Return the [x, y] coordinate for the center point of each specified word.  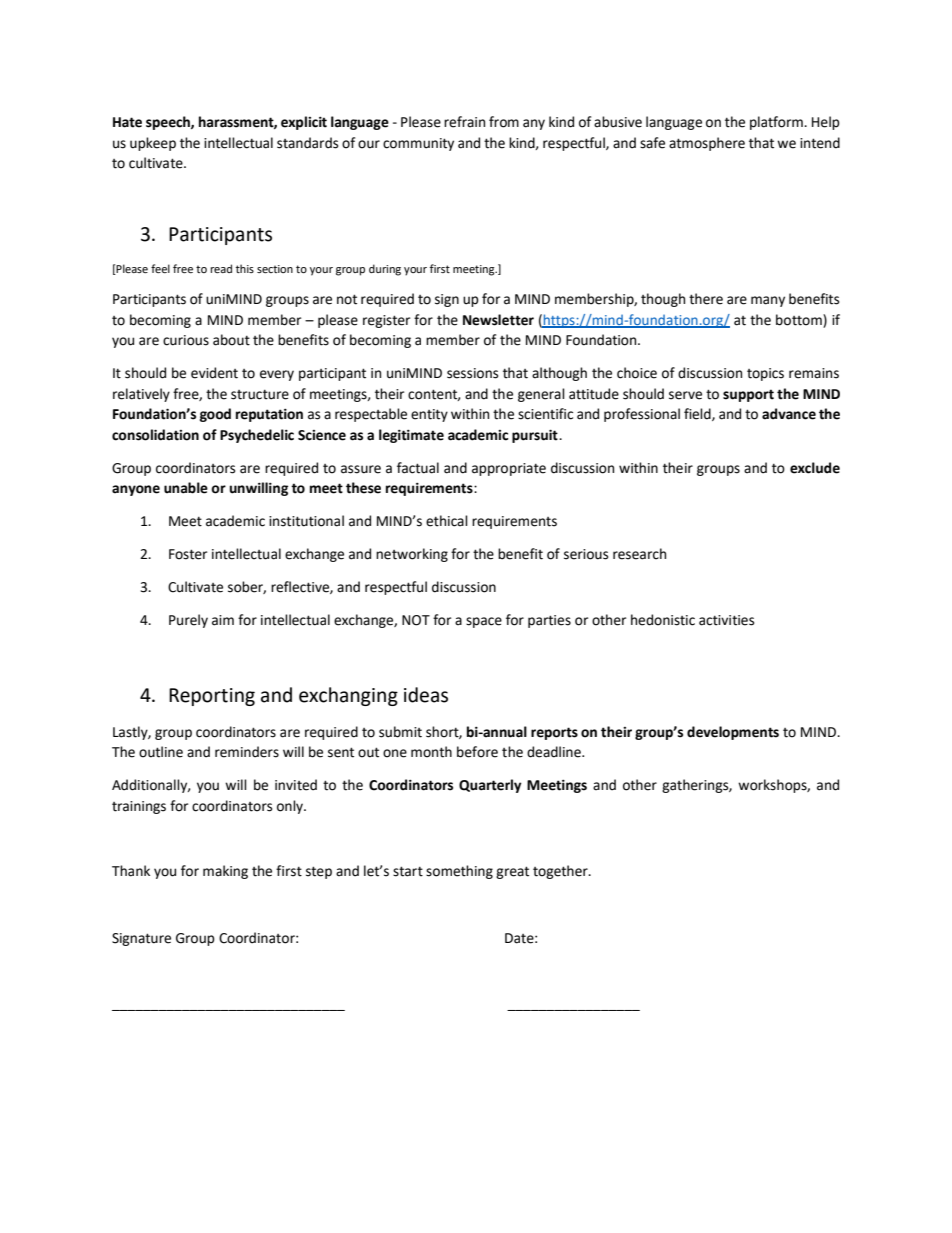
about [231, 340]
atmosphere [707, 144]
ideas [426, 695]
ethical [447, 521]
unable [186, 488]
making [225, 872]
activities [726, 620]
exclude [815, 468]
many [768, 301]
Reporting [212, 697]
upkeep [153, 144]
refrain [464, 122]
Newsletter [498, 320]
